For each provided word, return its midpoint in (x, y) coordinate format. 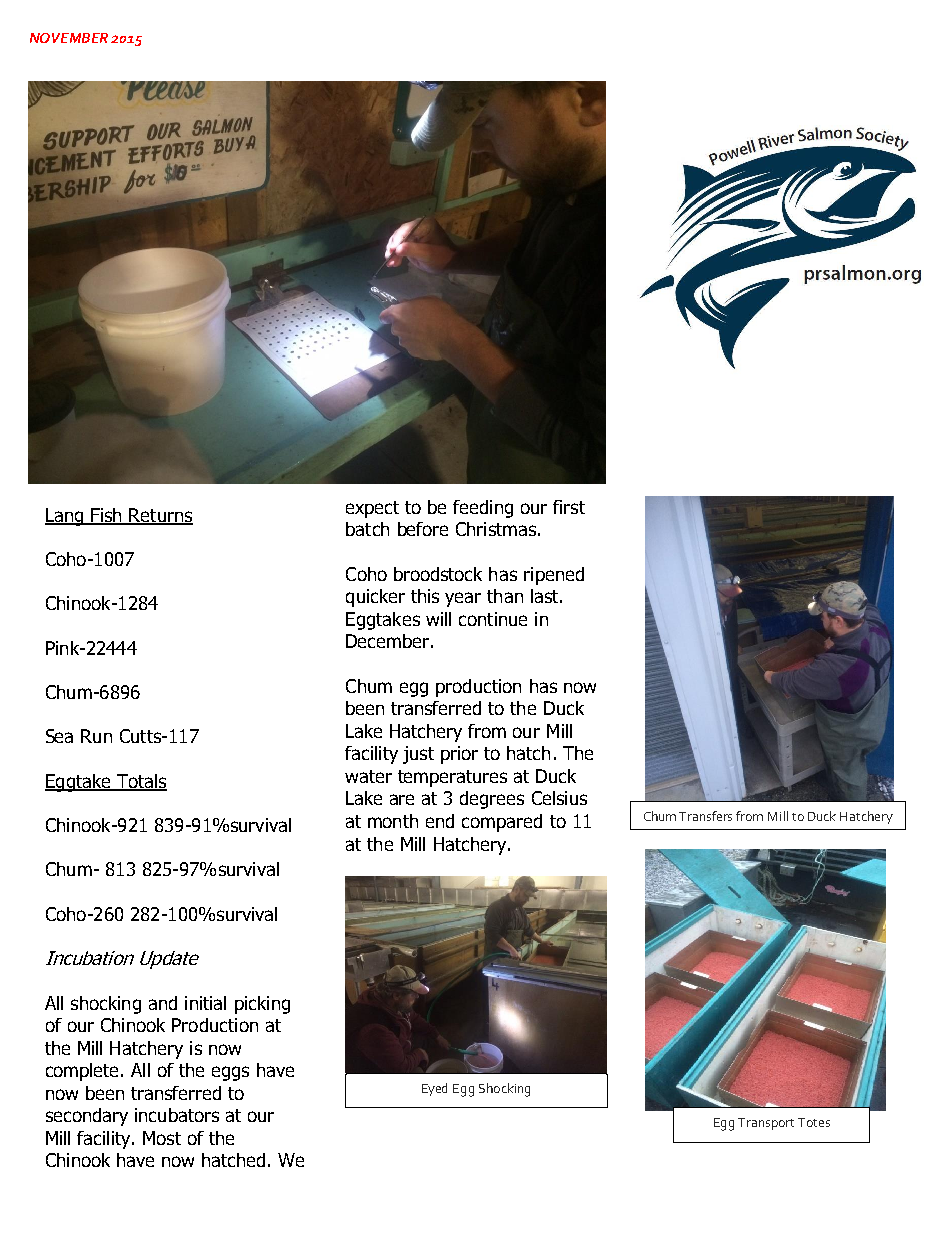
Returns (160, 516)
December (387, 641)
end (440, 821)
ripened (554, 576)
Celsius (559, 798)
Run (96, 736)
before (423, 529)
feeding (483, 509)
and (163, 1003)
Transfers (705, 816)
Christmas (496, 529)
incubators (177, 1115)
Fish (106, 516)
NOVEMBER (69, 38)
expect (372, 509)
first (569, 507)
